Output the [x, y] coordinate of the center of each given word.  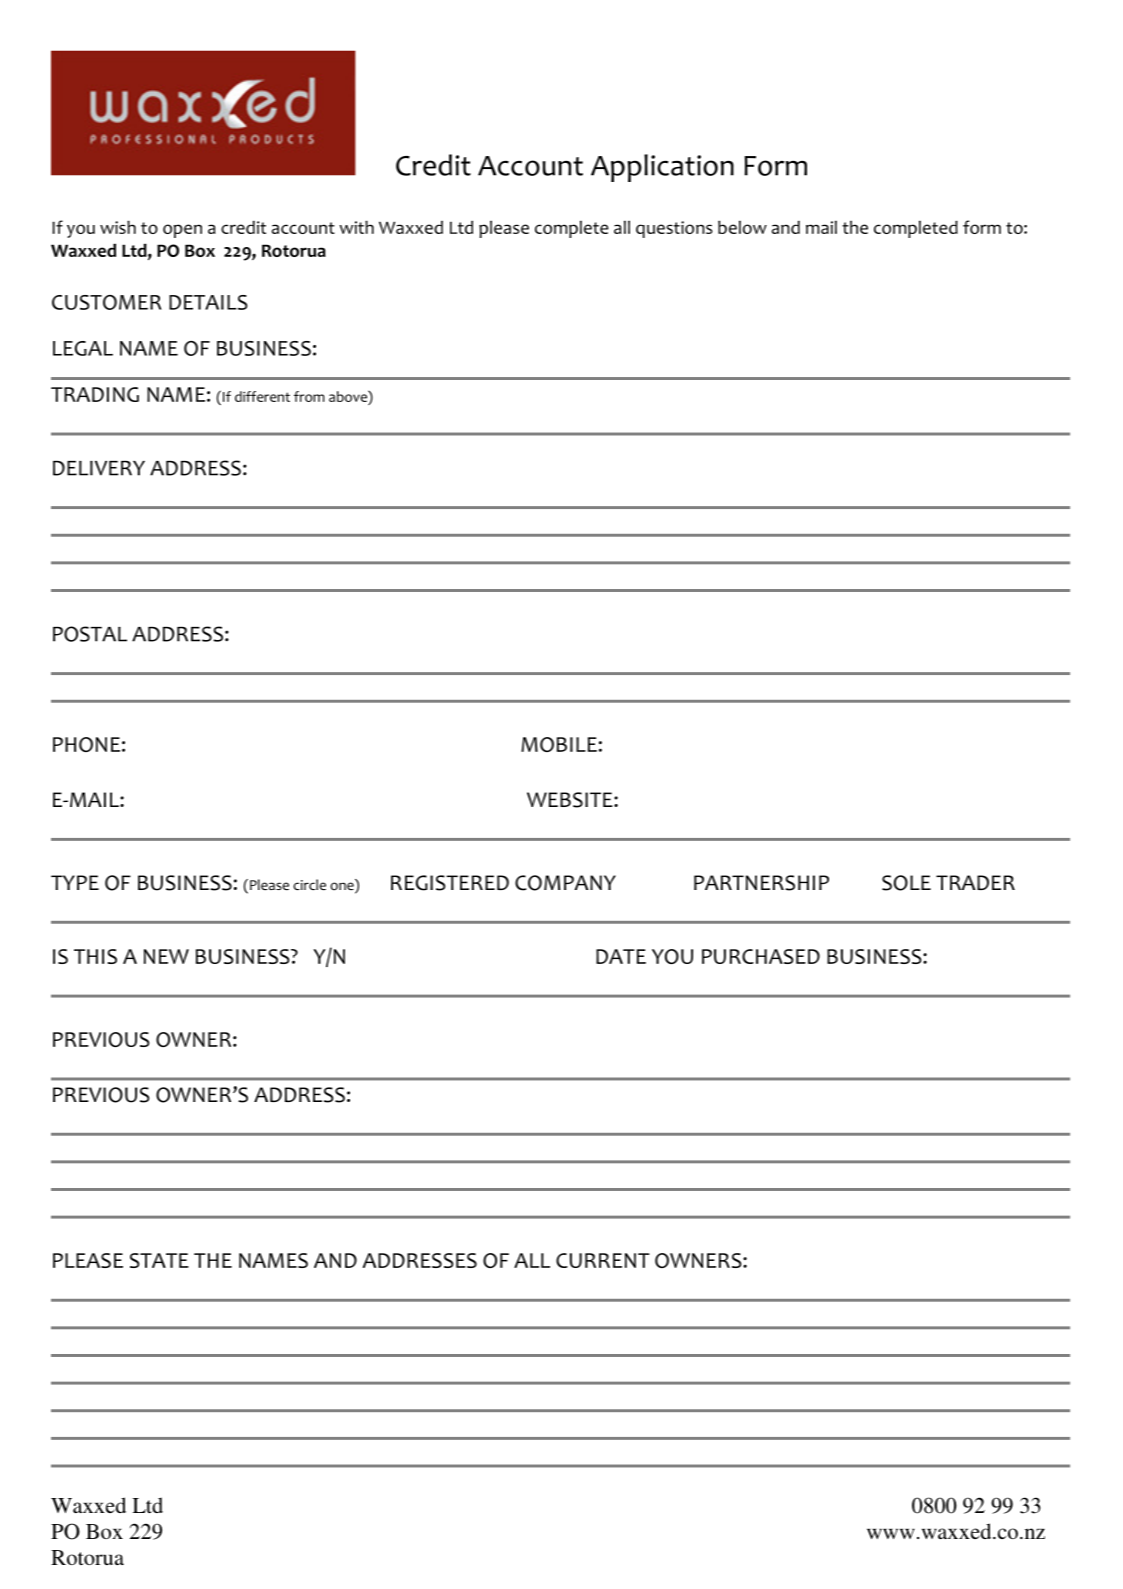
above [349, 396]
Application [662, 168]
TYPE [75, 882]
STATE [159, 1260]
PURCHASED [761, 956]
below [742, 227]
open [182, 231]
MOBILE [559, 744]
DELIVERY [99, 468]
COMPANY [565, 883]
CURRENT [603, 1260]
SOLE [906, 883]
